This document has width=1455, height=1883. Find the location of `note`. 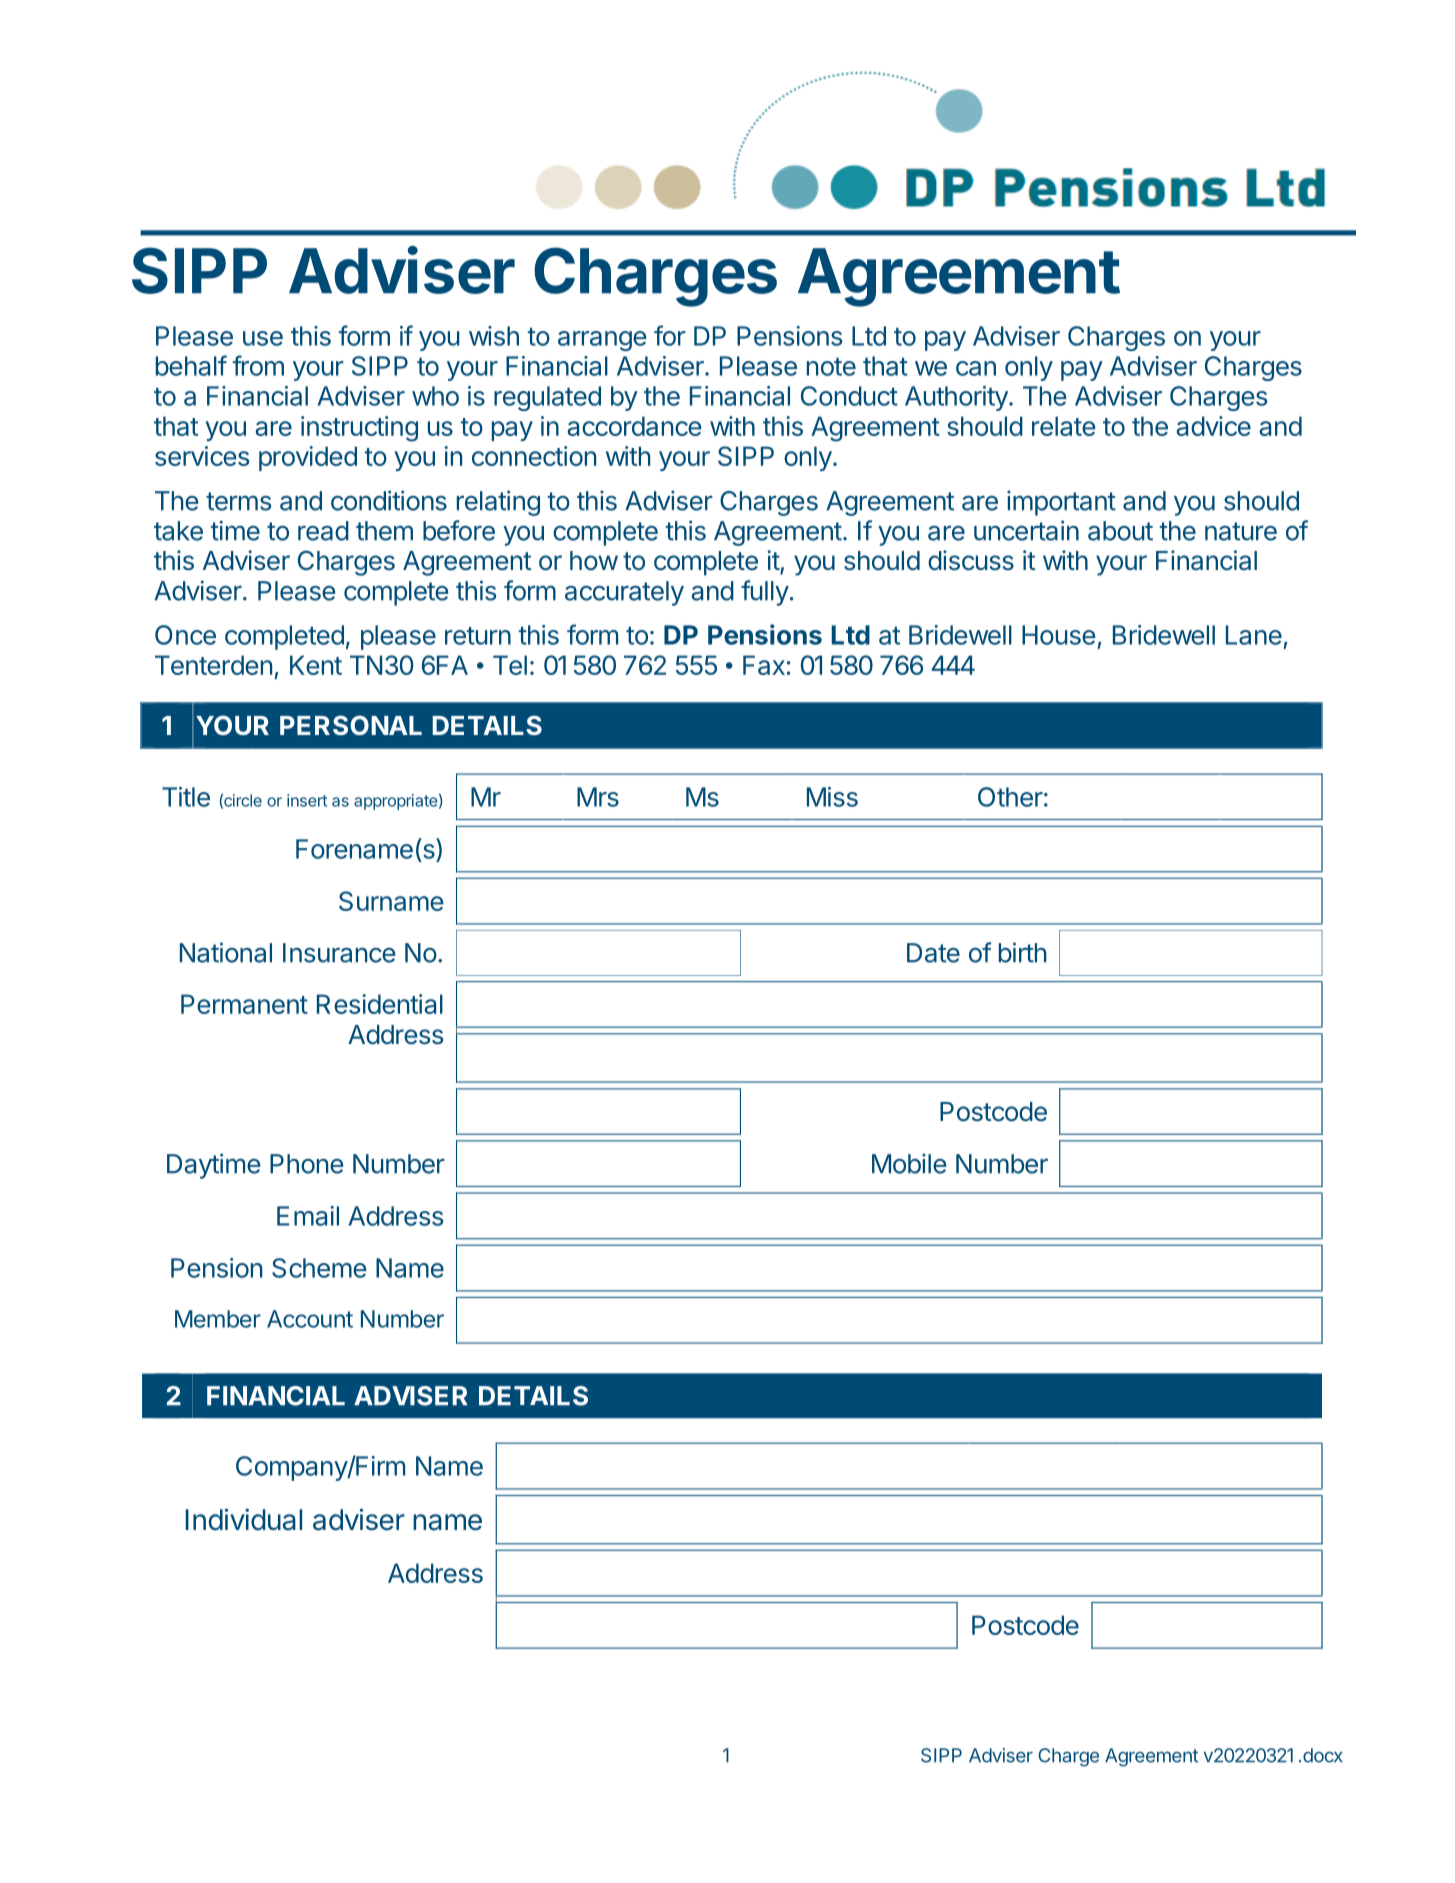

note is located at coordinates (831, 367).
